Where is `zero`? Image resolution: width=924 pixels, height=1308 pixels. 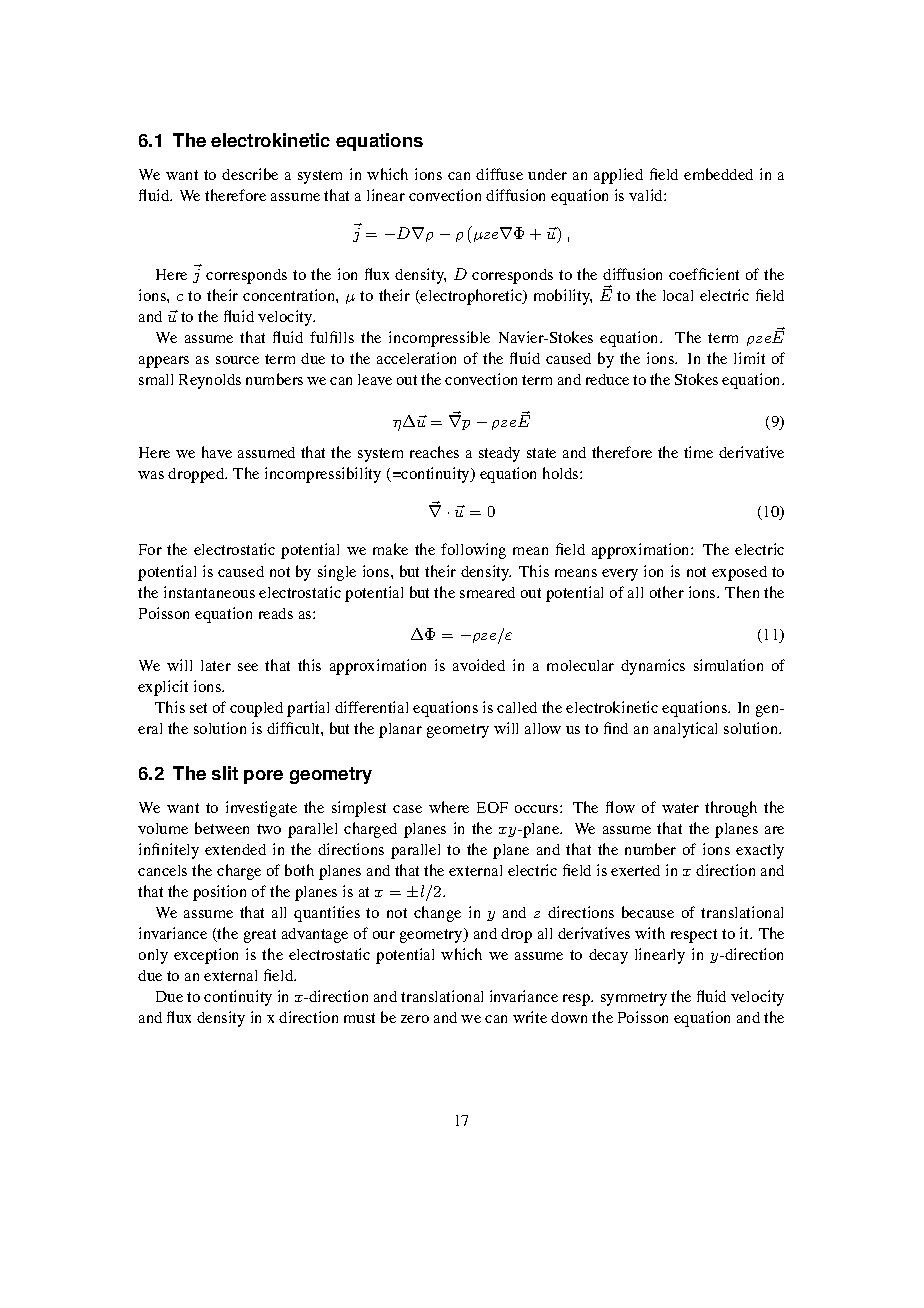 zero is located at coordinates (415, 1019).
